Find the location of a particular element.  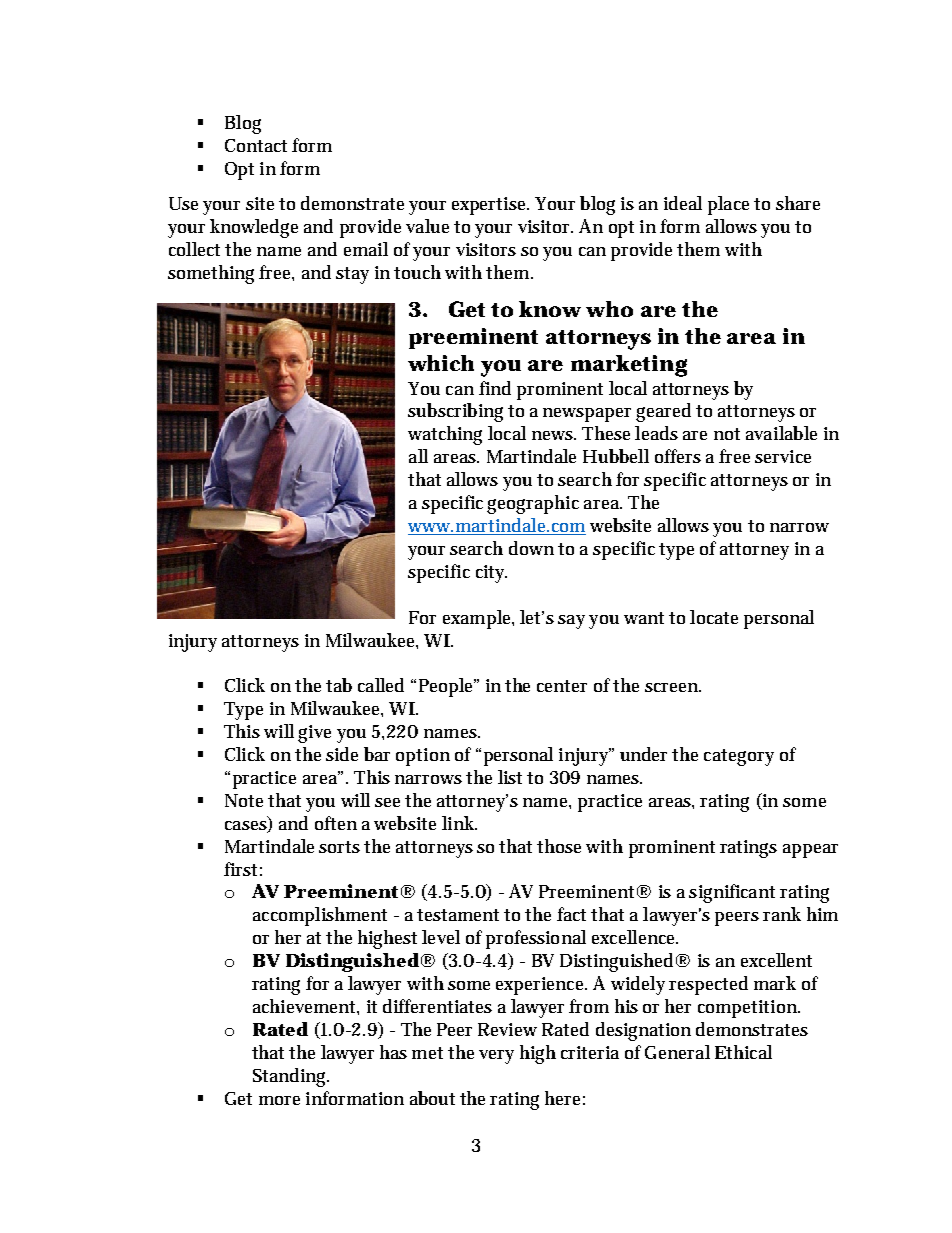

very is located at coordinates (496, 1057).
